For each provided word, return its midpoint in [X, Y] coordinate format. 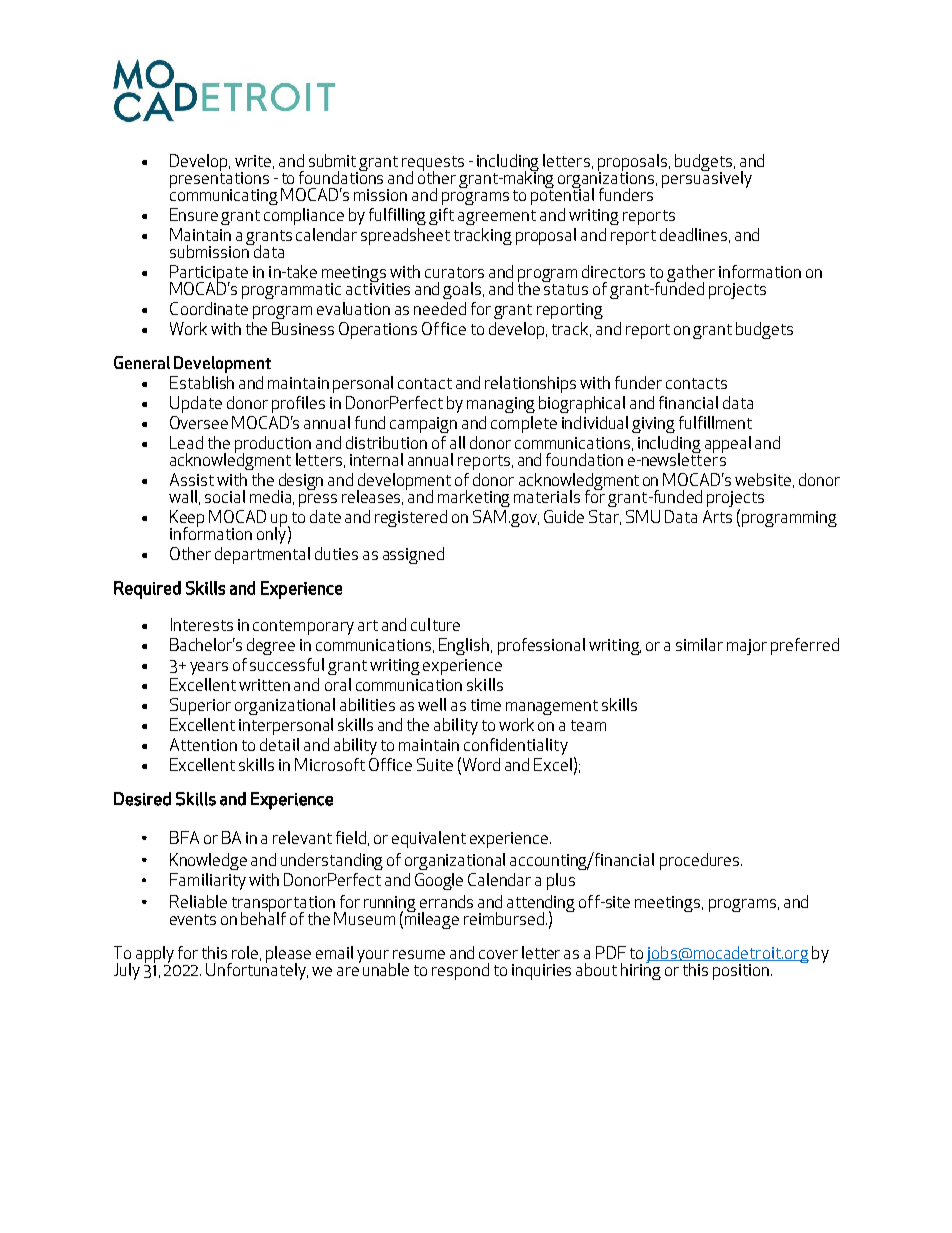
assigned [413, 555]
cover [498, 954]
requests [433, 164]
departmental [262, 555]
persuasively [707, 178]
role [246, 953]
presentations [219, 180]
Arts [717, 516]
